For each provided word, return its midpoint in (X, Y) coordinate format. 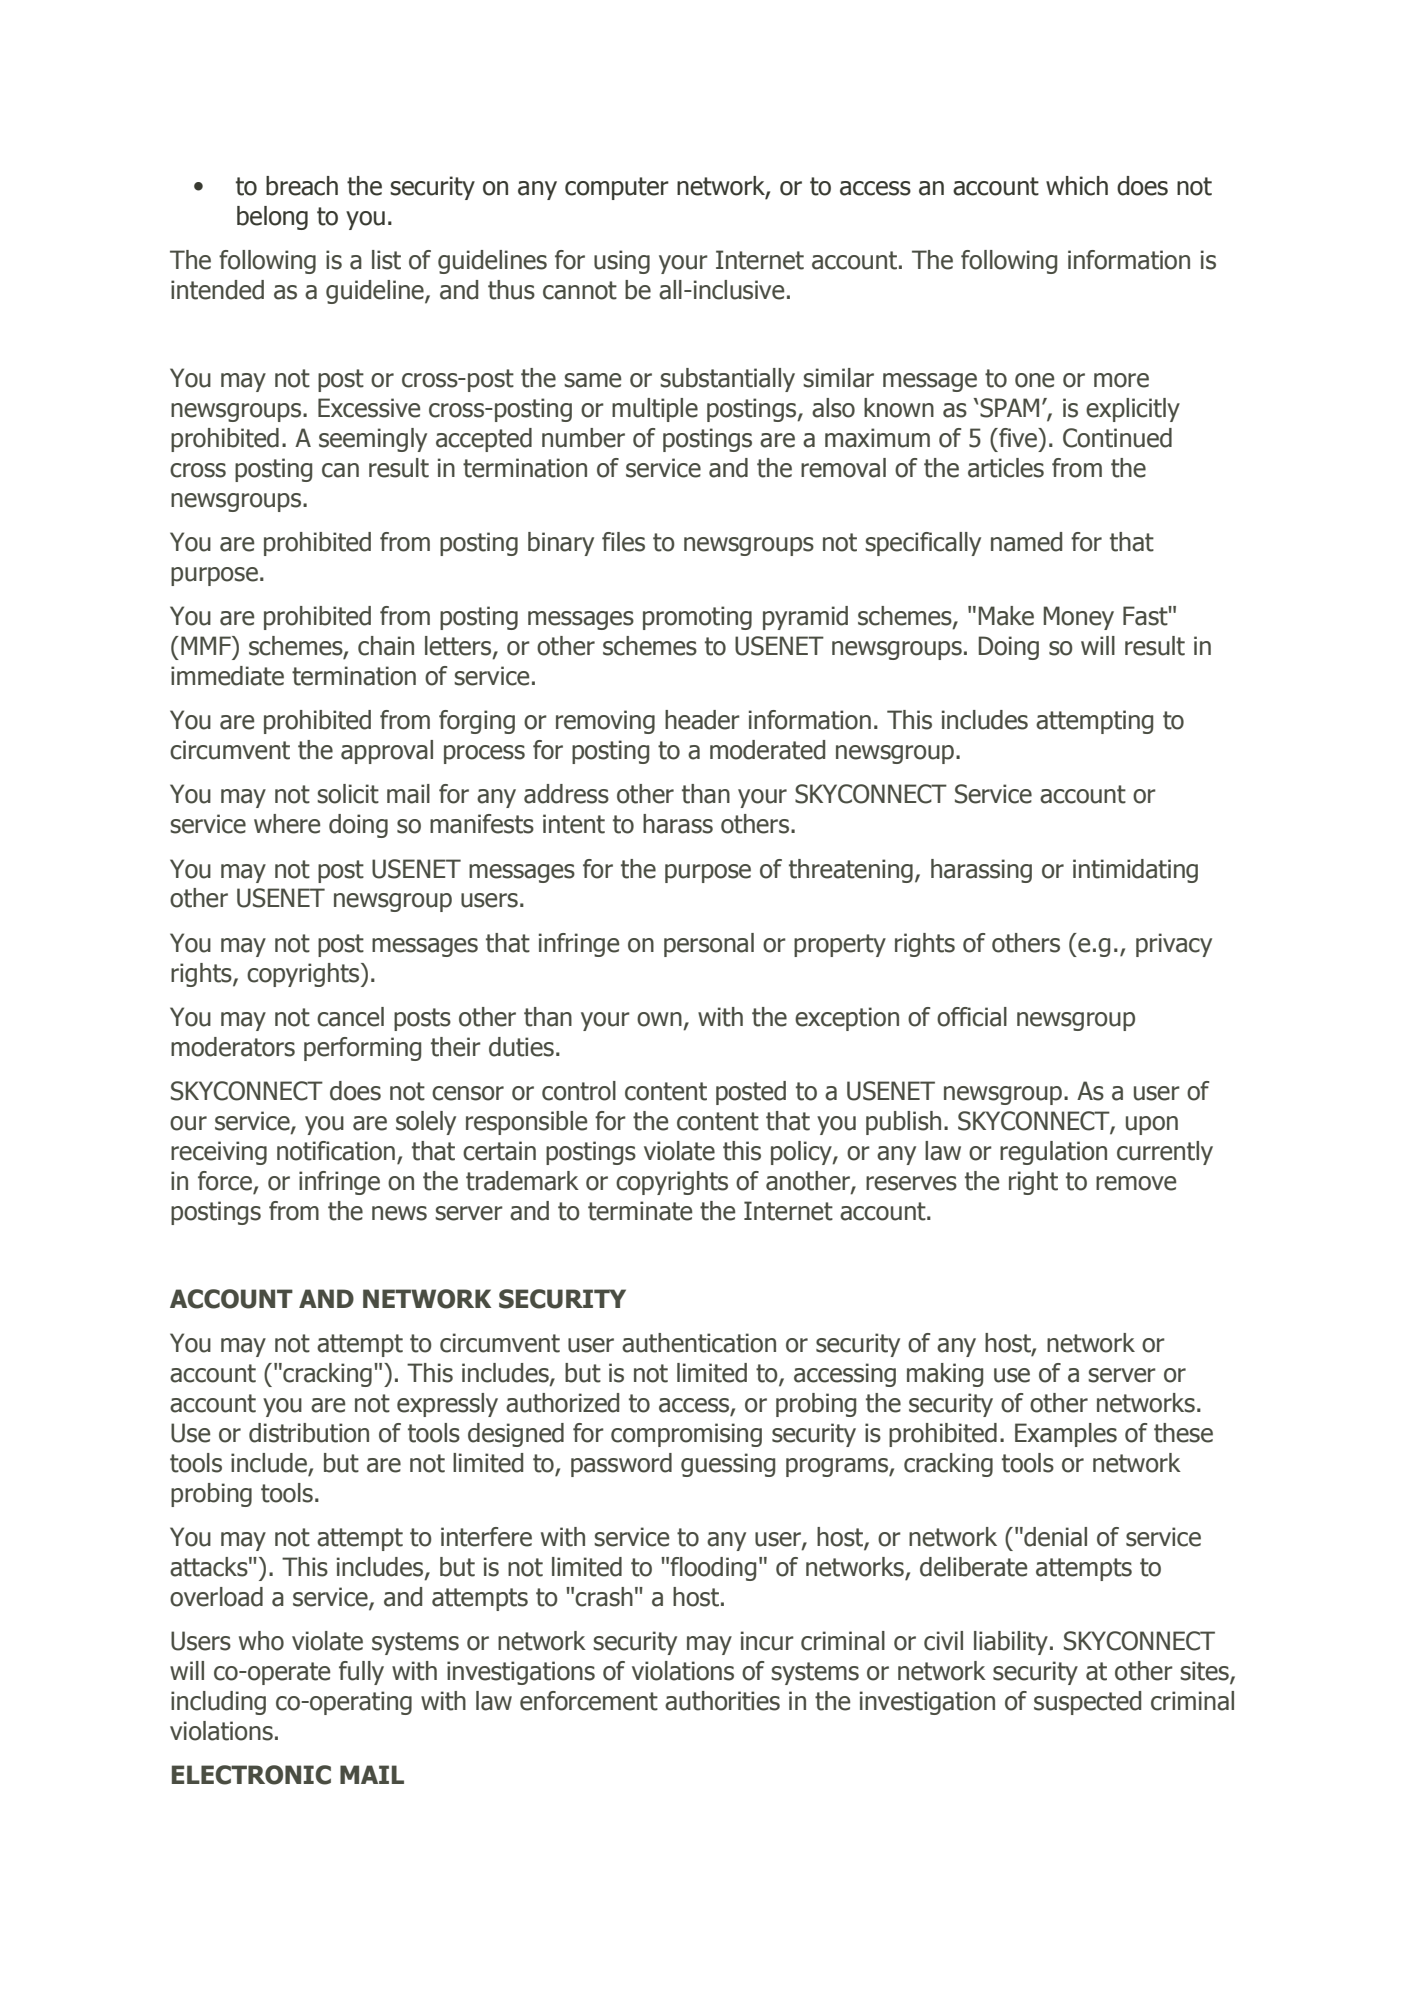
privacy (1174, 945)
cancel (350, 1017)
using (622, 262)
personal (709, 945)
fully (361, 1673)
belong (272, 218)
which (1077, 186)
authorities (722, 1701)
